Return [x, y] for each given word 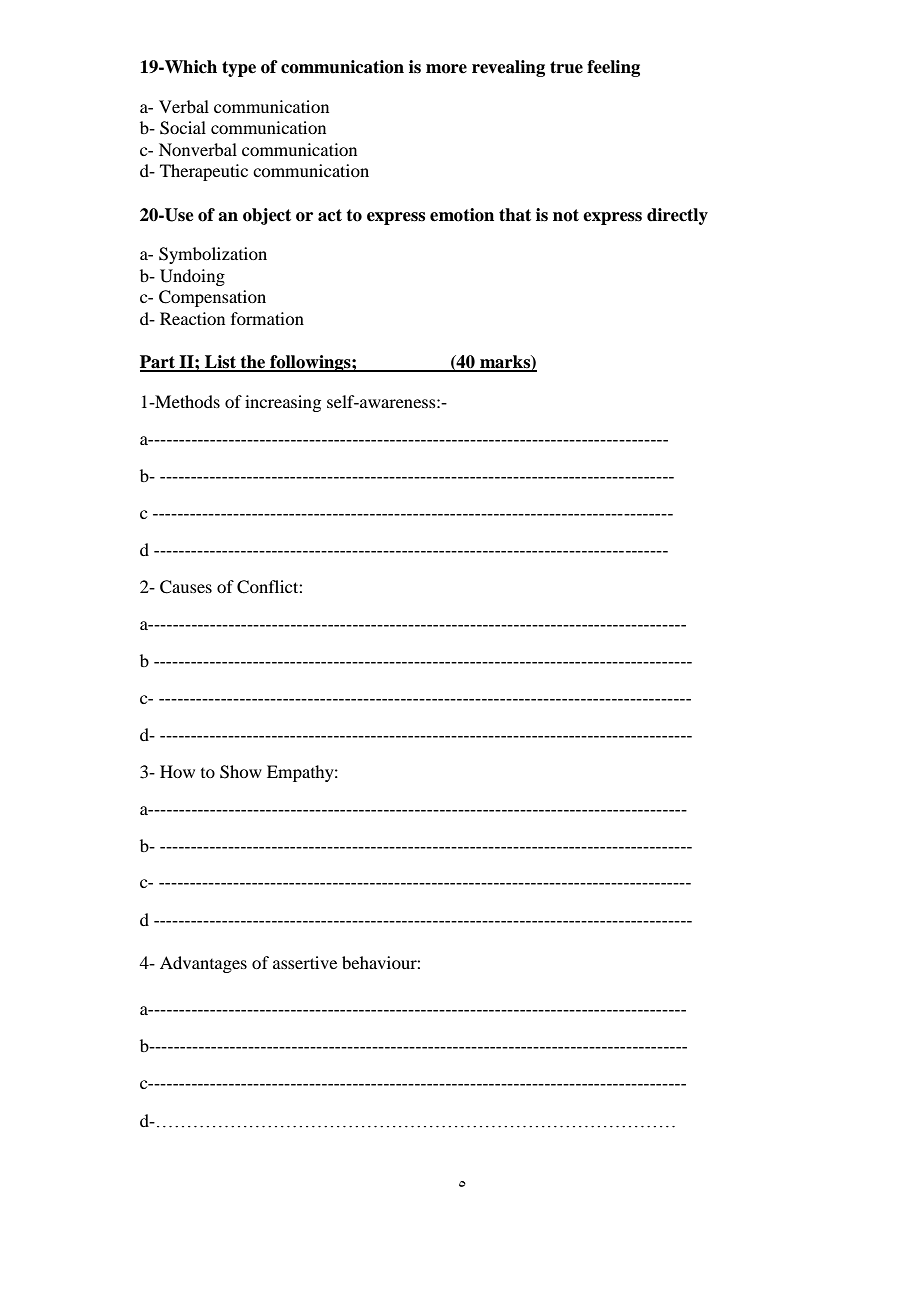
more [446, 69]
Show [241, 772]
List [220, 363]
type [239, 69]
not [566, 215]
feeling [613, 68]
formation [267, 318]
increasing [283, 403]
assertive [305, 962]
